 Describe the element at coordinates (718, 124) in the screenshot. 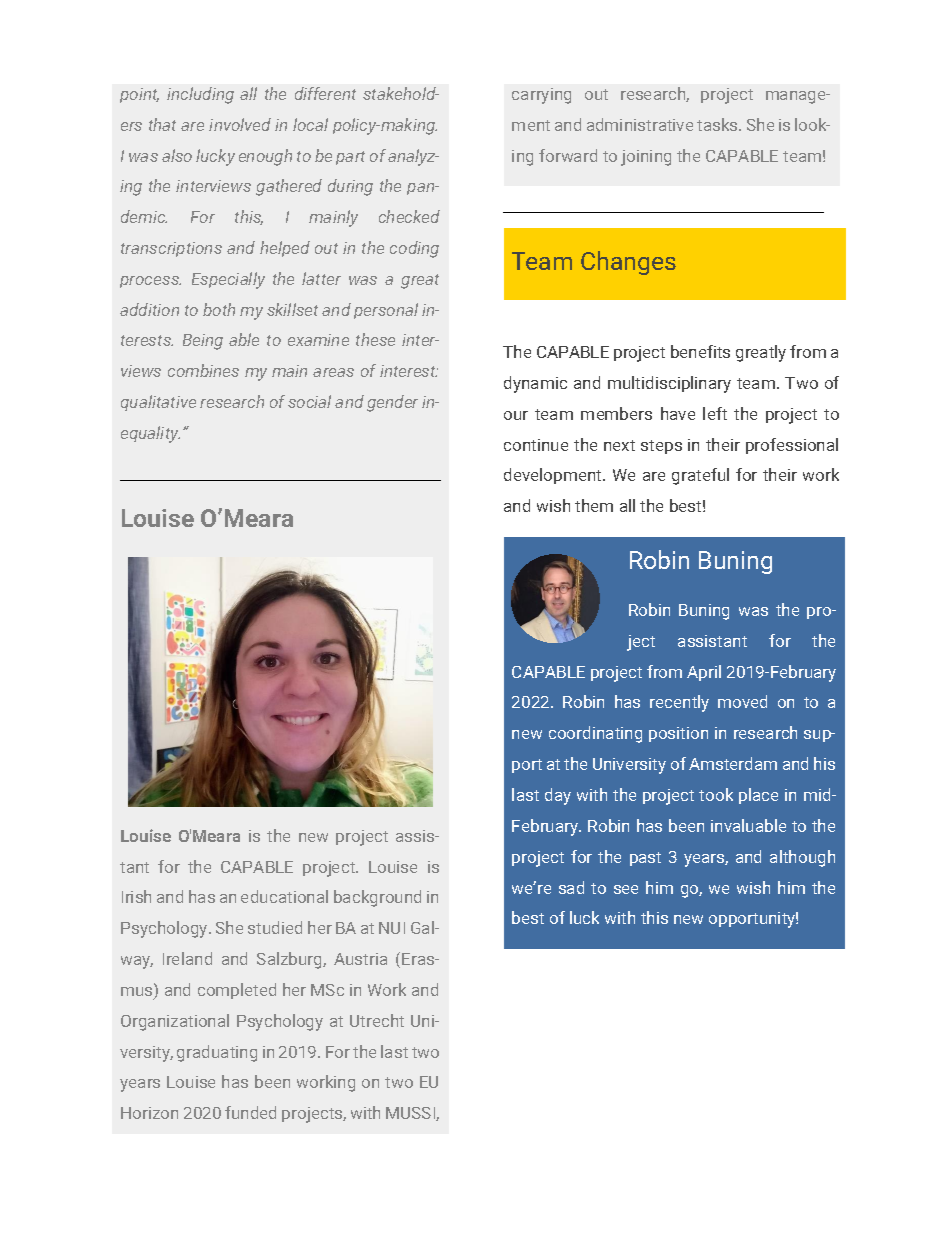

I see `tasks` at that location.
